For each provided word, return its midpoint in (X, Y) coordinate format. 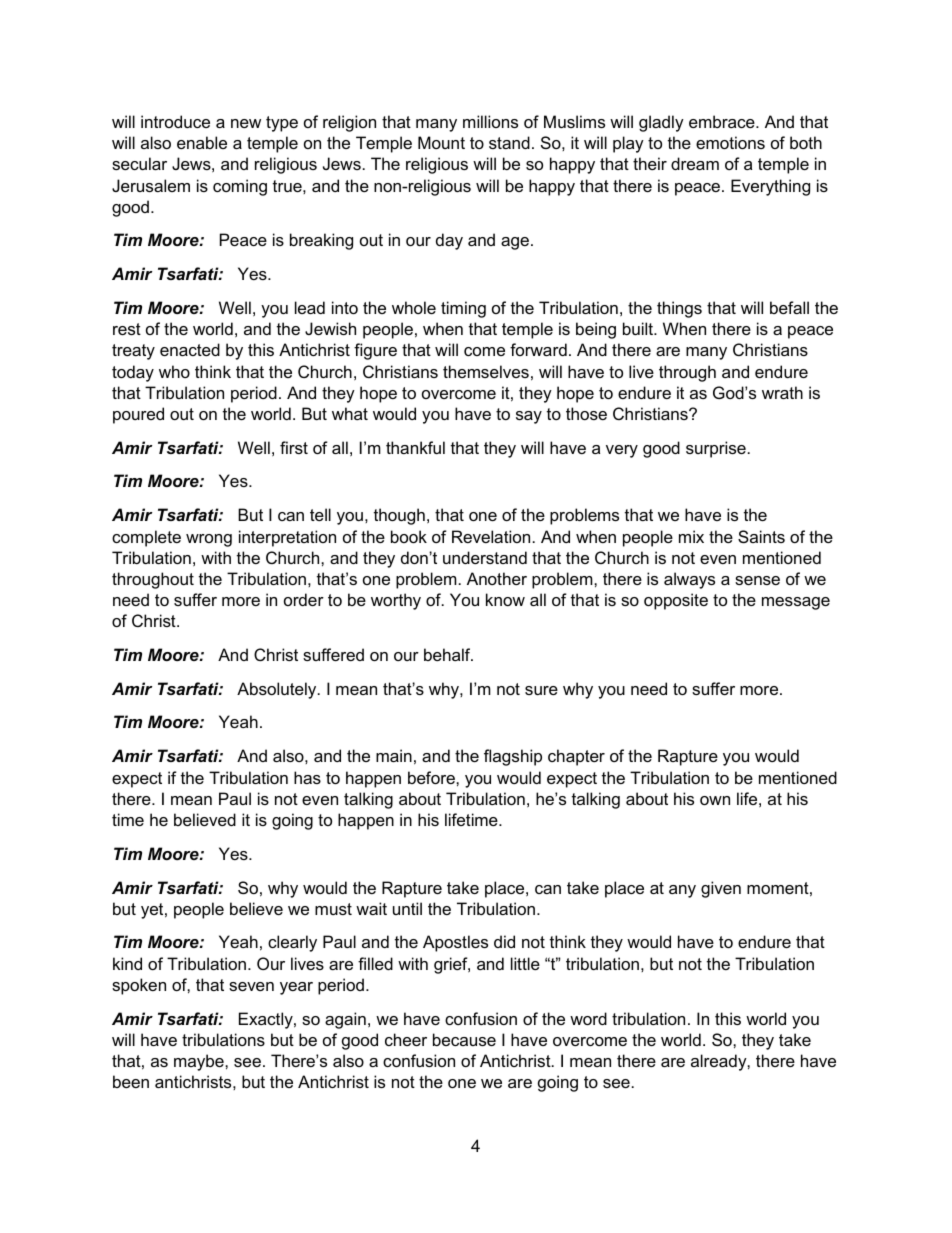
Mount (441, 142)
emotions (730, 142)
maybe (200, 1062)
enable (202, 142)
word (588, 1018)
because (464, 1039)
